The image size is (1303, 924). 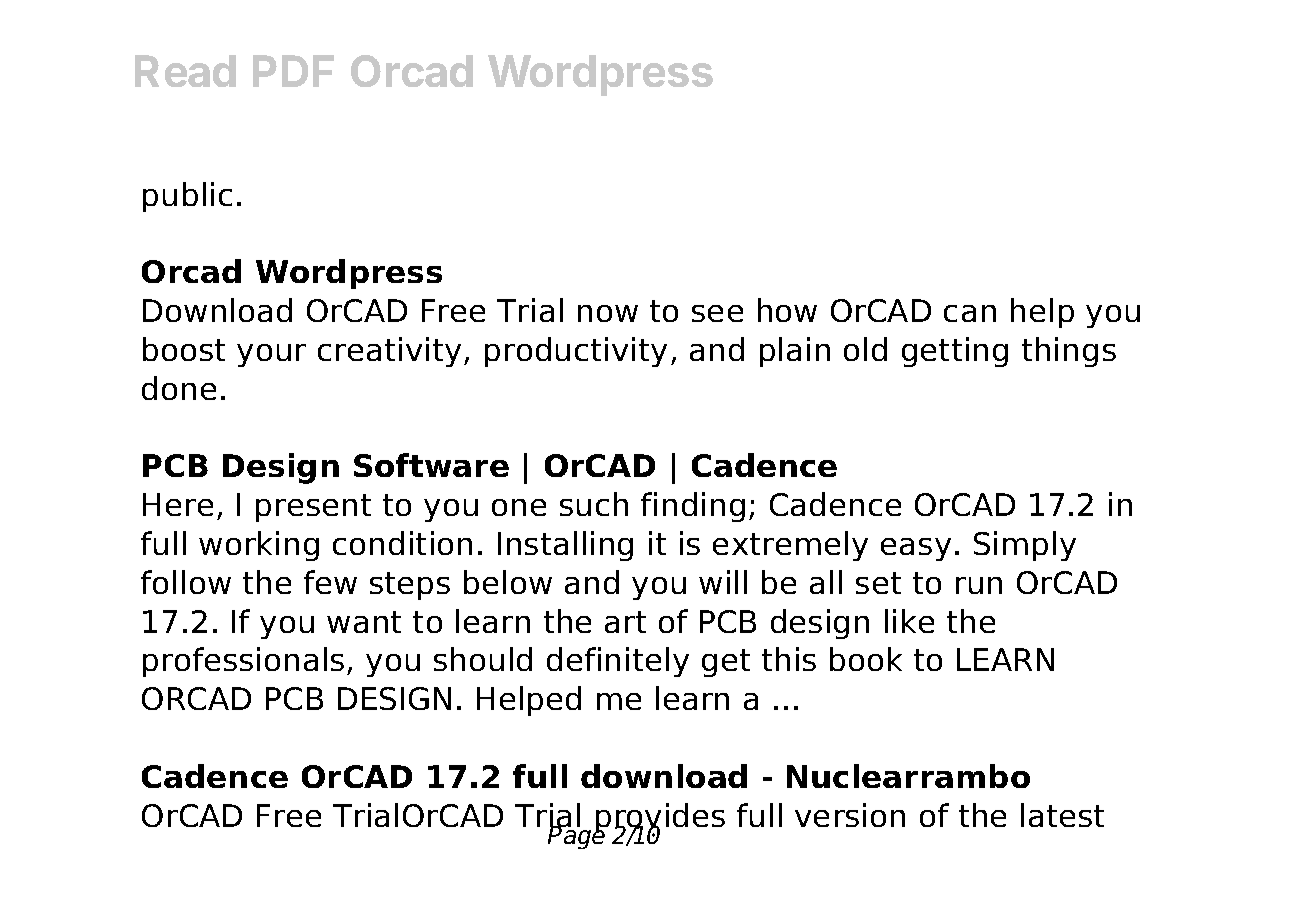 I want to click on Installing, so click(x=565, y=546).
